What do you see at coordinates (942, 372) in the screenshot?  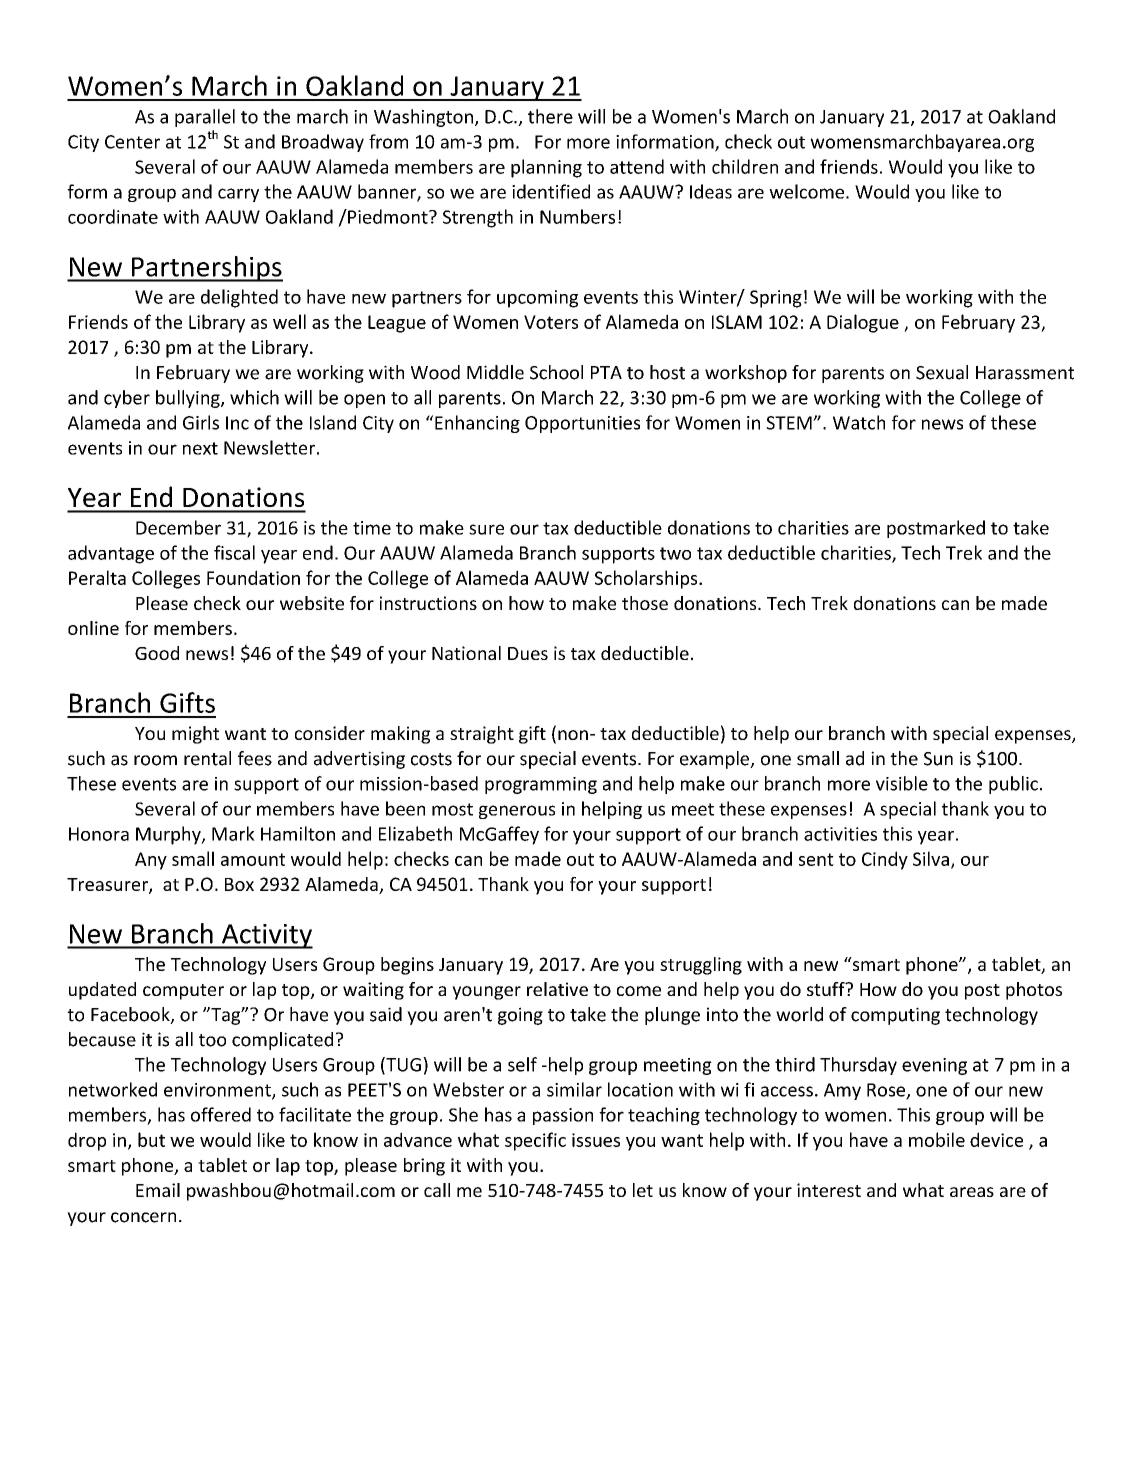 I see `Sexual` at bounding box center [942, 372].
